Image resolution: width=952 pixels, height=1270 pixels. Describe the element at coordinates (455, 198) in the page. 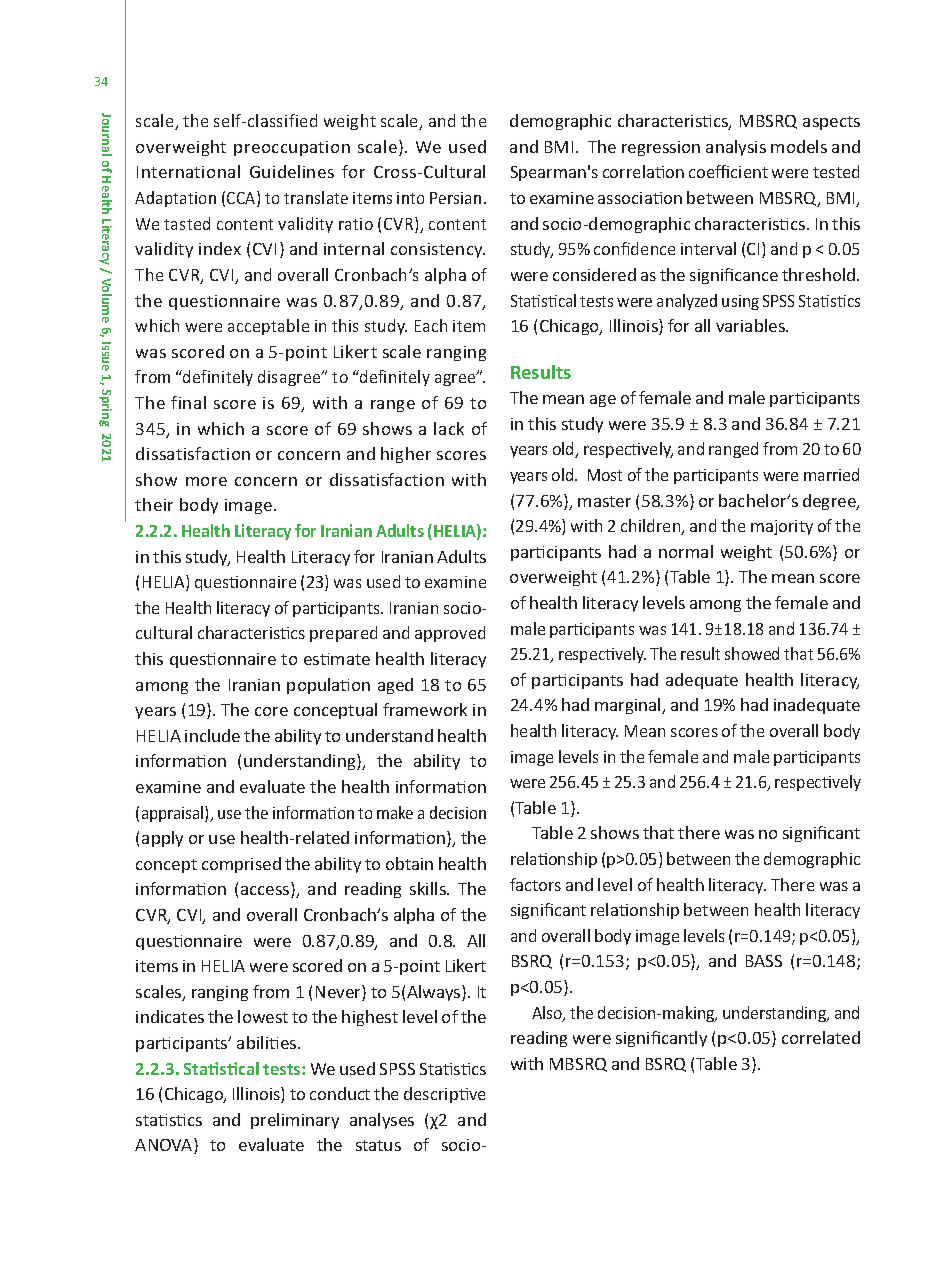

I see `Persian` at that location.
